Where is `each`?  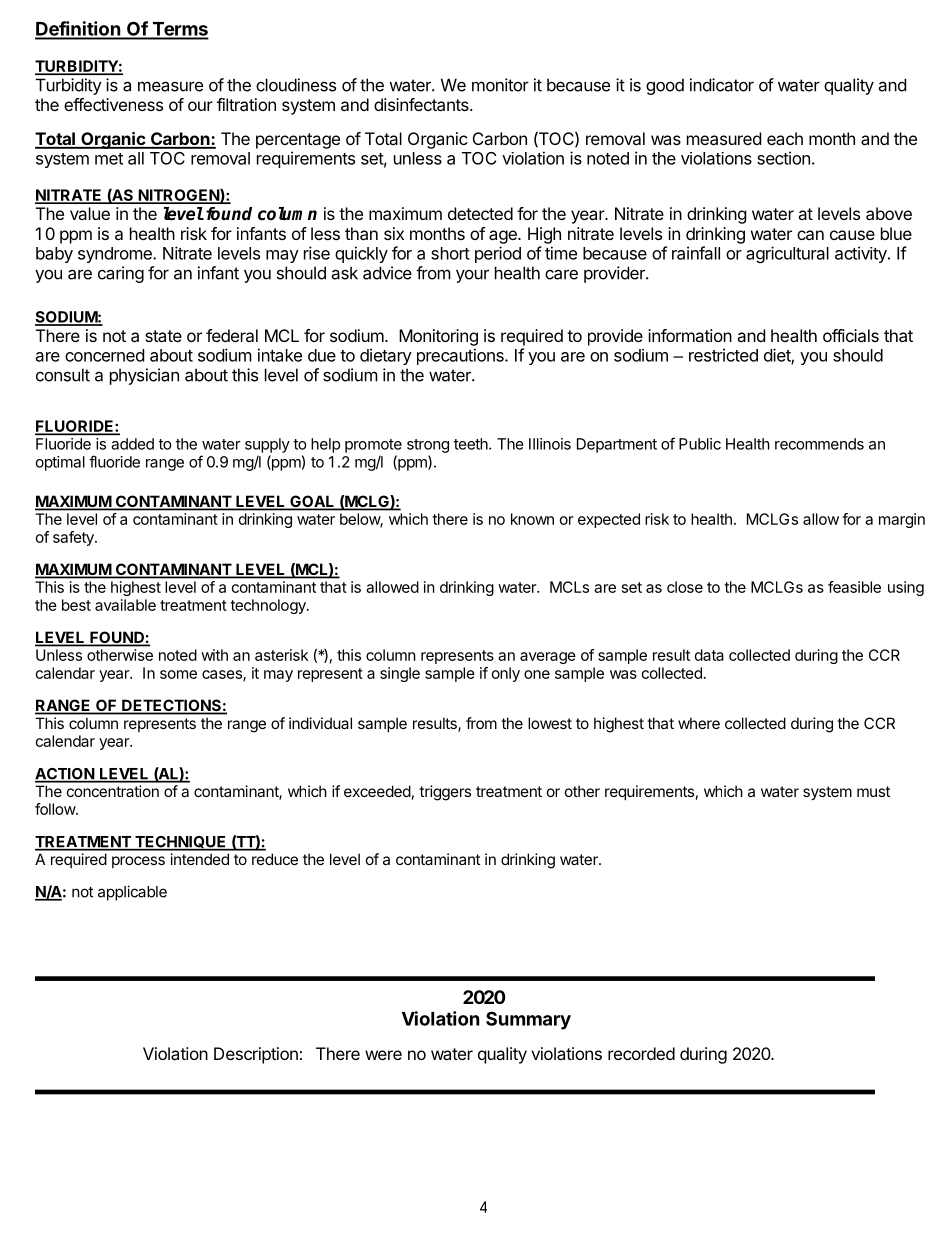 each is located at coordinates (785, 138).
